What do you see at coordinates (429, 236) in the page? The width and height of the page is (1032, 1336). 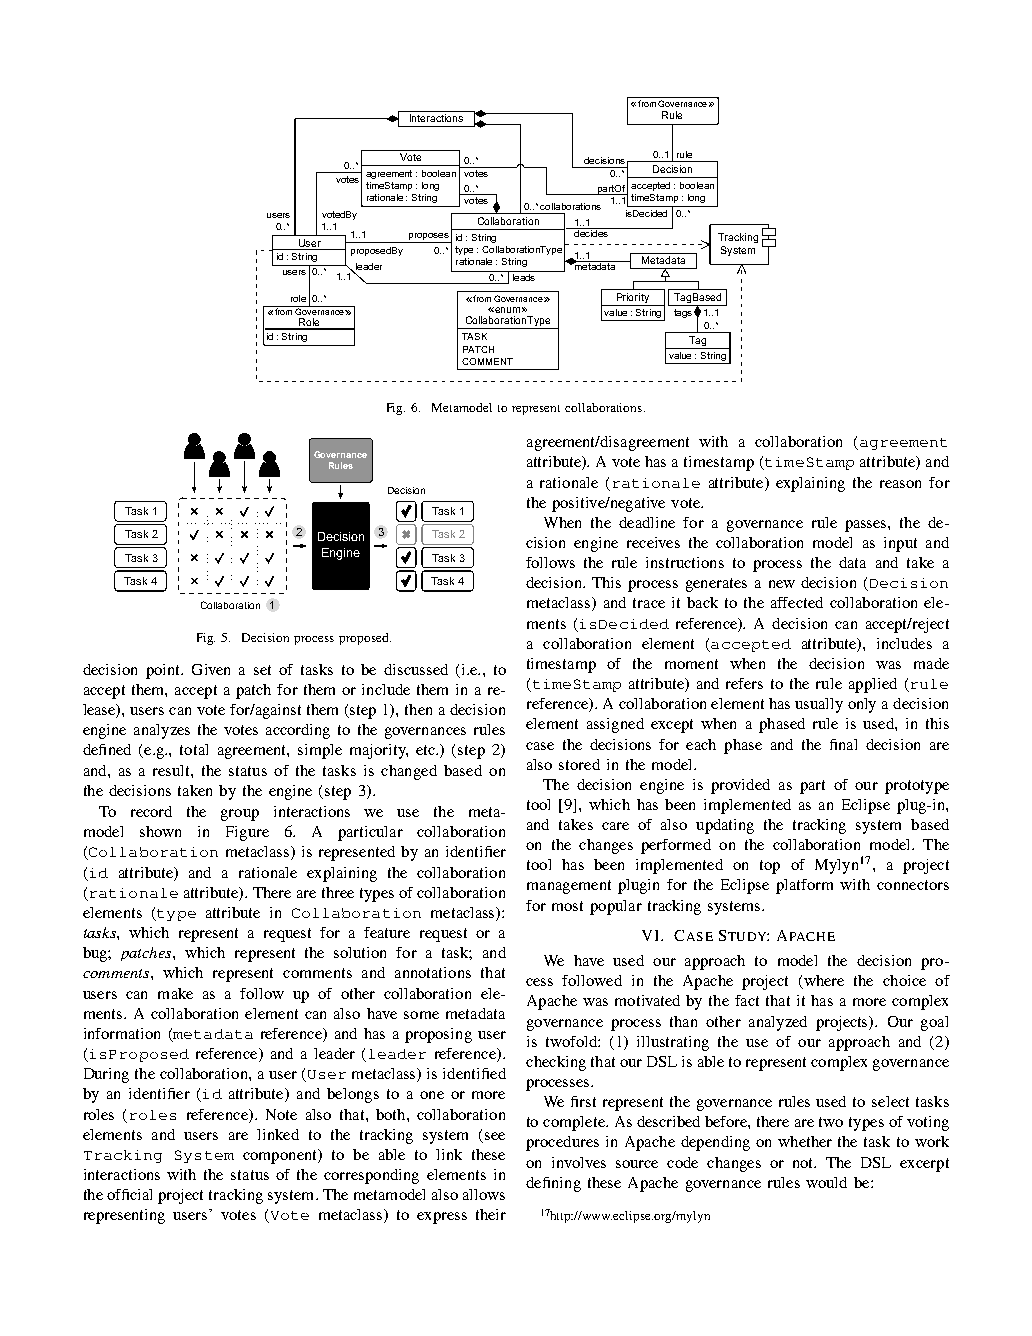 I see `proposes` at bounding box center [429, 236].
